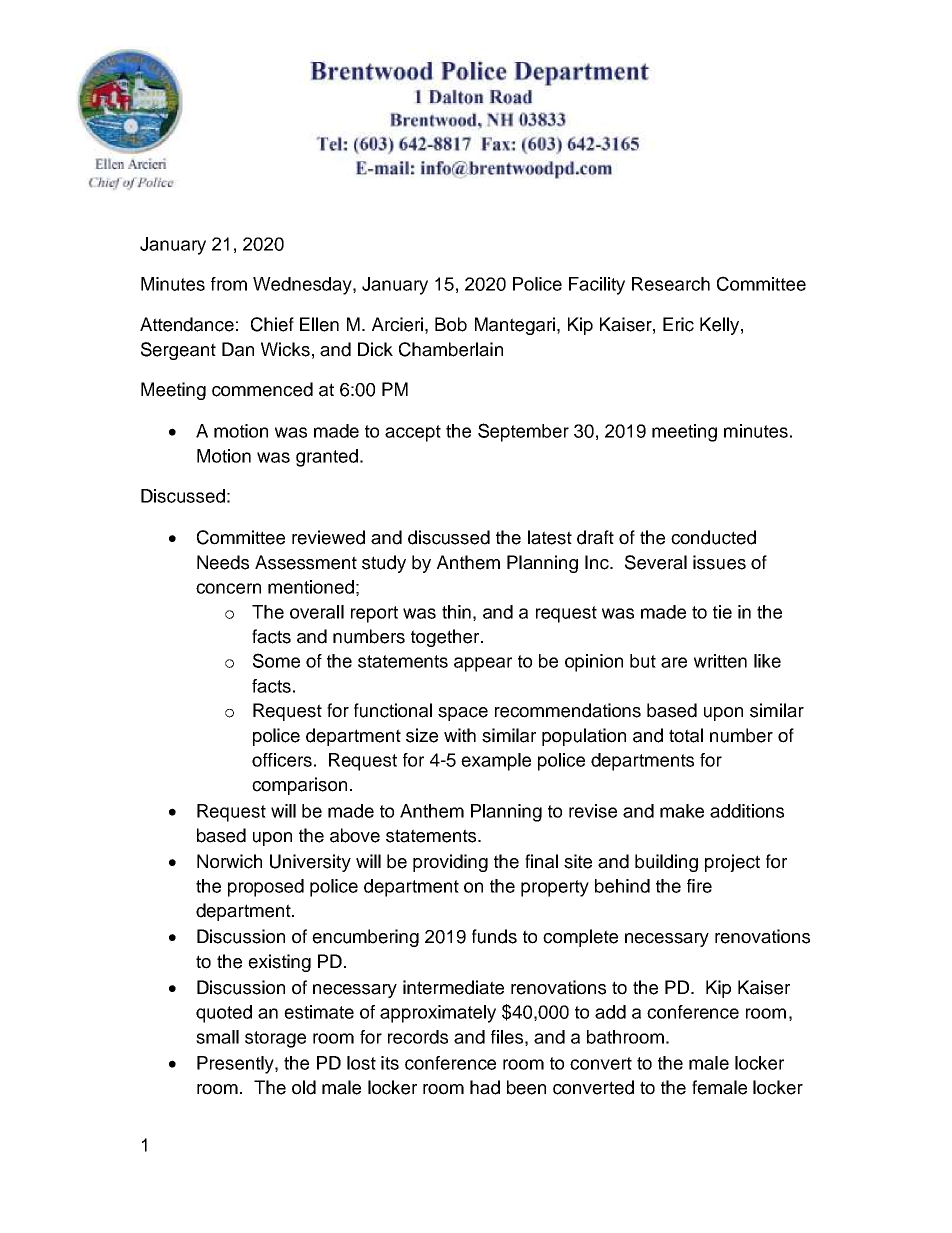 This screenshot has width=952, height=1233. What do you see at coordinates (523, 432) in the screenshot?
I see `September` at bounding box center [523, 432].
